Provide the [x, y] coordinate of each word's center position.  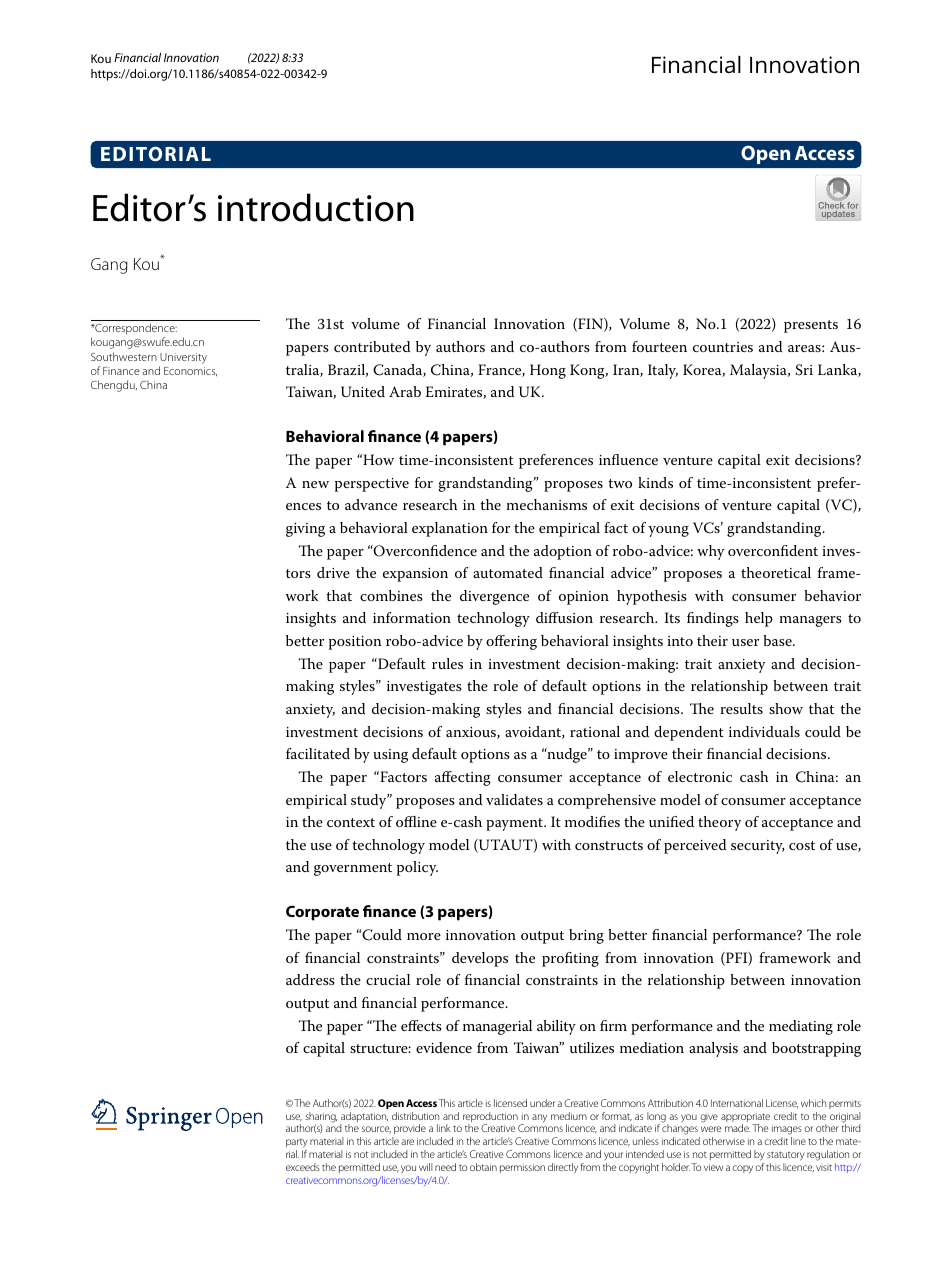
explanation [450, 529]
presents [811, 326]
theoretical [776, 572]
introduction [316, 207]
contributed [372, 346]
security [757, 847]
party [297, 1145]
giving [305, 530]
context [351, 822]
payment [515, 824]
